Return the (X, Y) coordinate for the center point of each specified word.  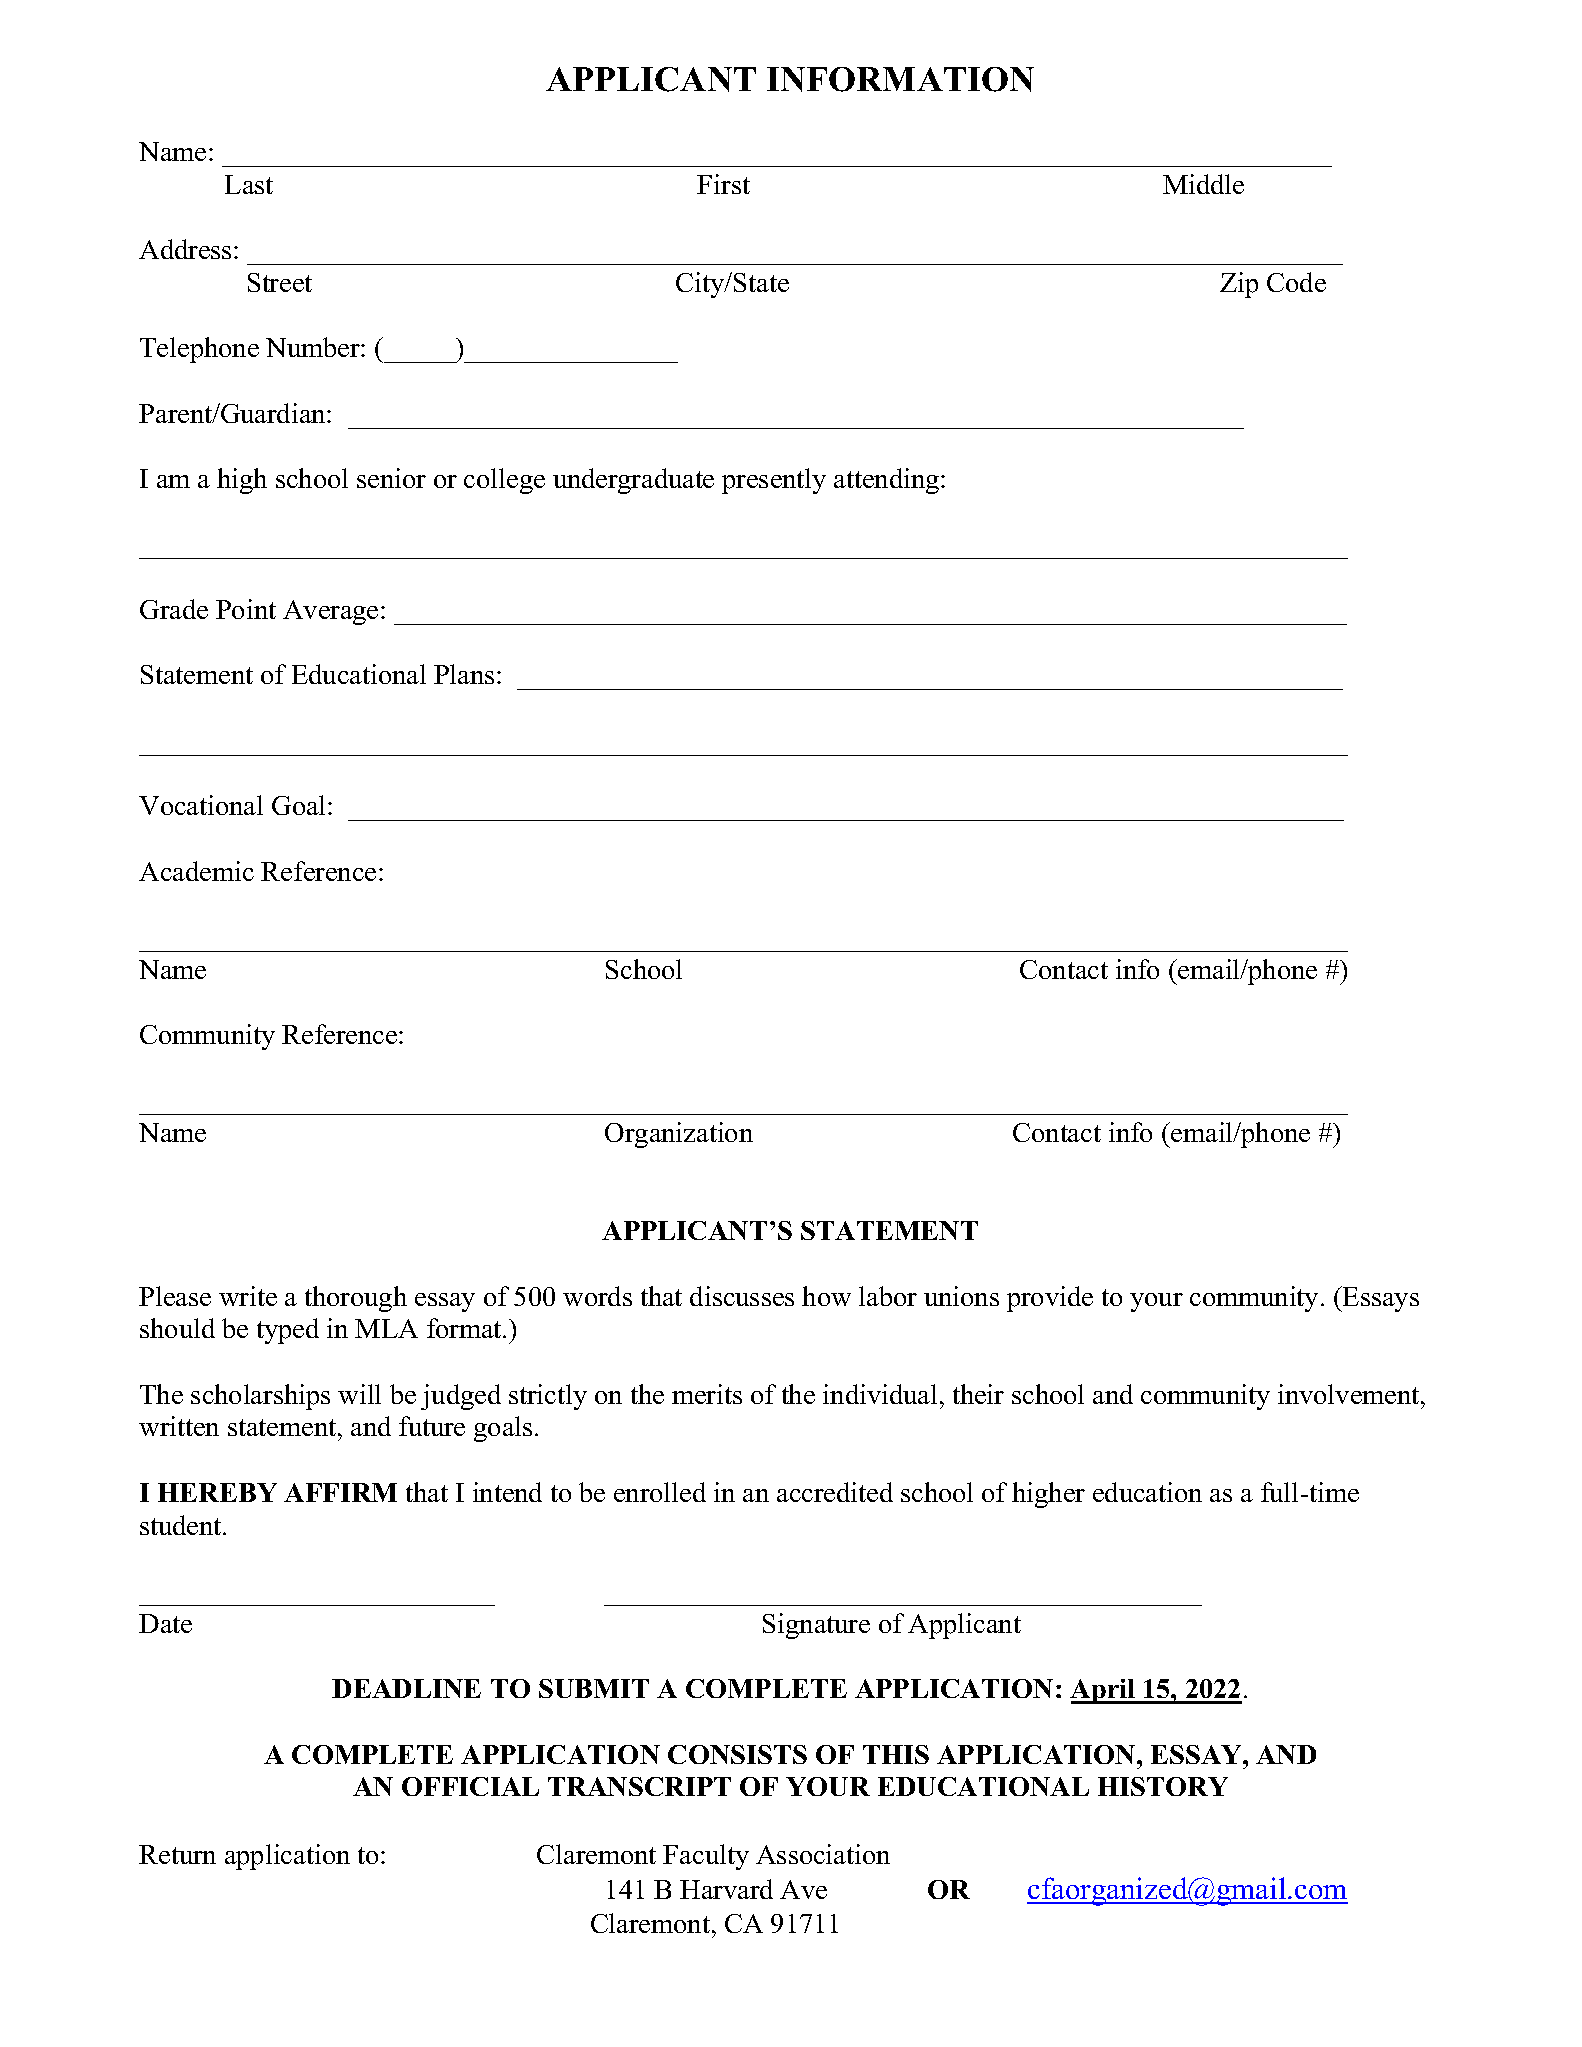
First (723, 184)
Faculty (706, 1857)
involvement (1350, 1394)
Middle (1203, 184)
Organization (679, 1135)
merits (707, 1394)
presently (774, 481)
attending (888, 481)
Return (177, 1854)
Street (280, 282)
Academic (196, 871)
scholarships (260, 1397)
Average (330, 612)
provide (1050, 1299)
